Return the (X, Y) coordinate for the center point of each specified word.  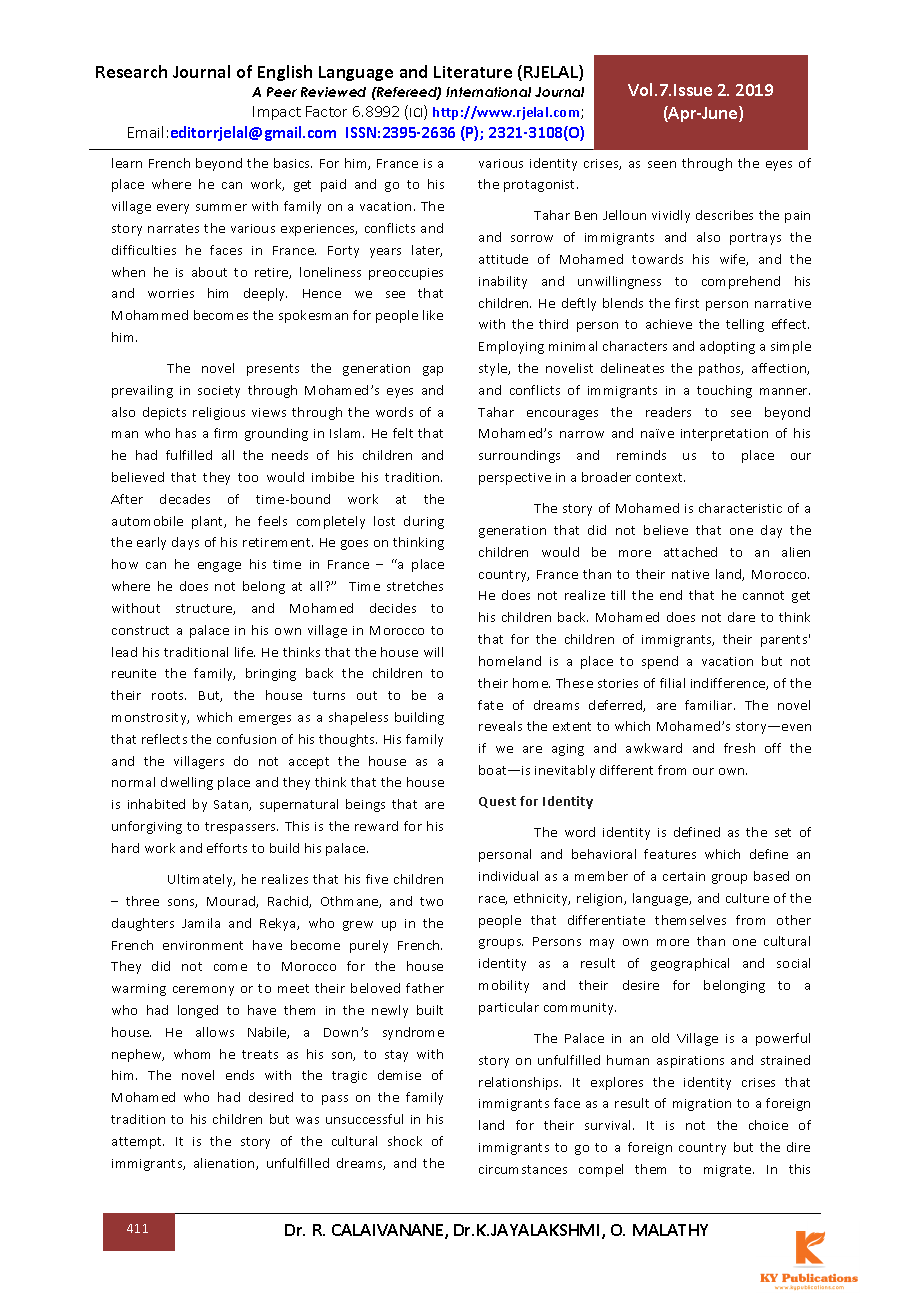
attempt (138, 1143)
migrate (729, 1171)
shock (405, 1141)
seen (662, 164)
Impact (277, 113)
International (488, 92)
